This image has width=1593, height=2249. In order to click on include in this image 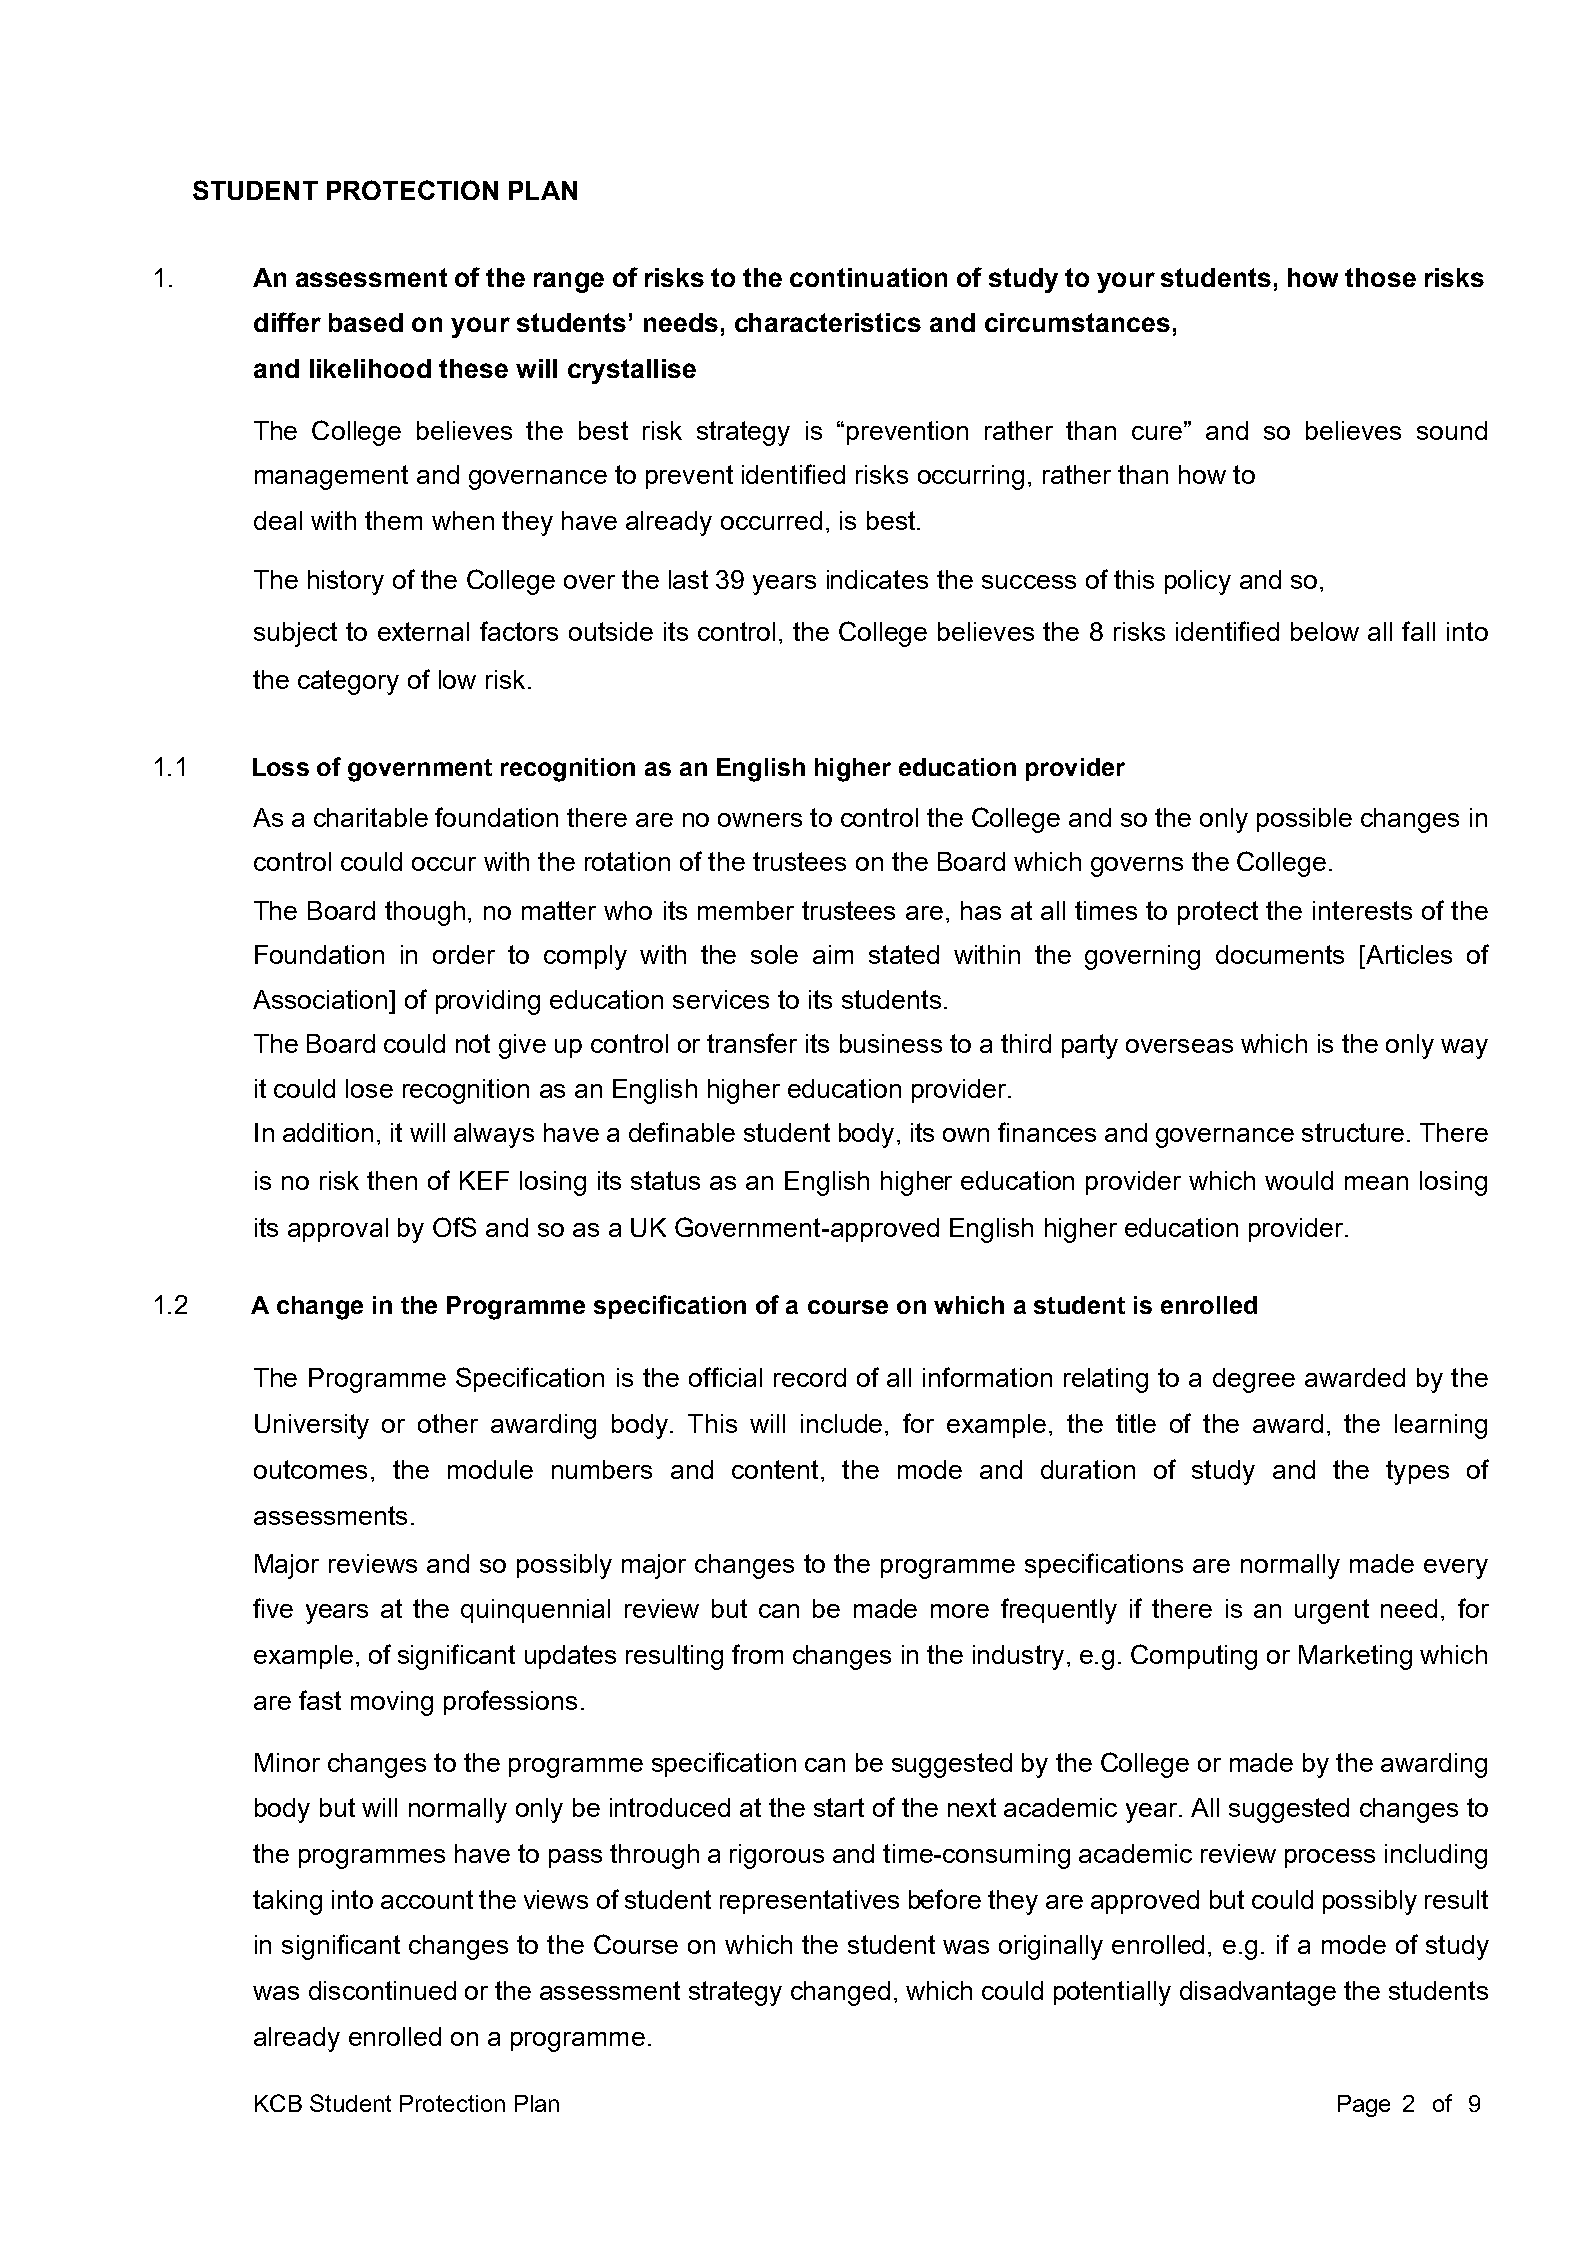, I will do `click(841, 1423)`.
